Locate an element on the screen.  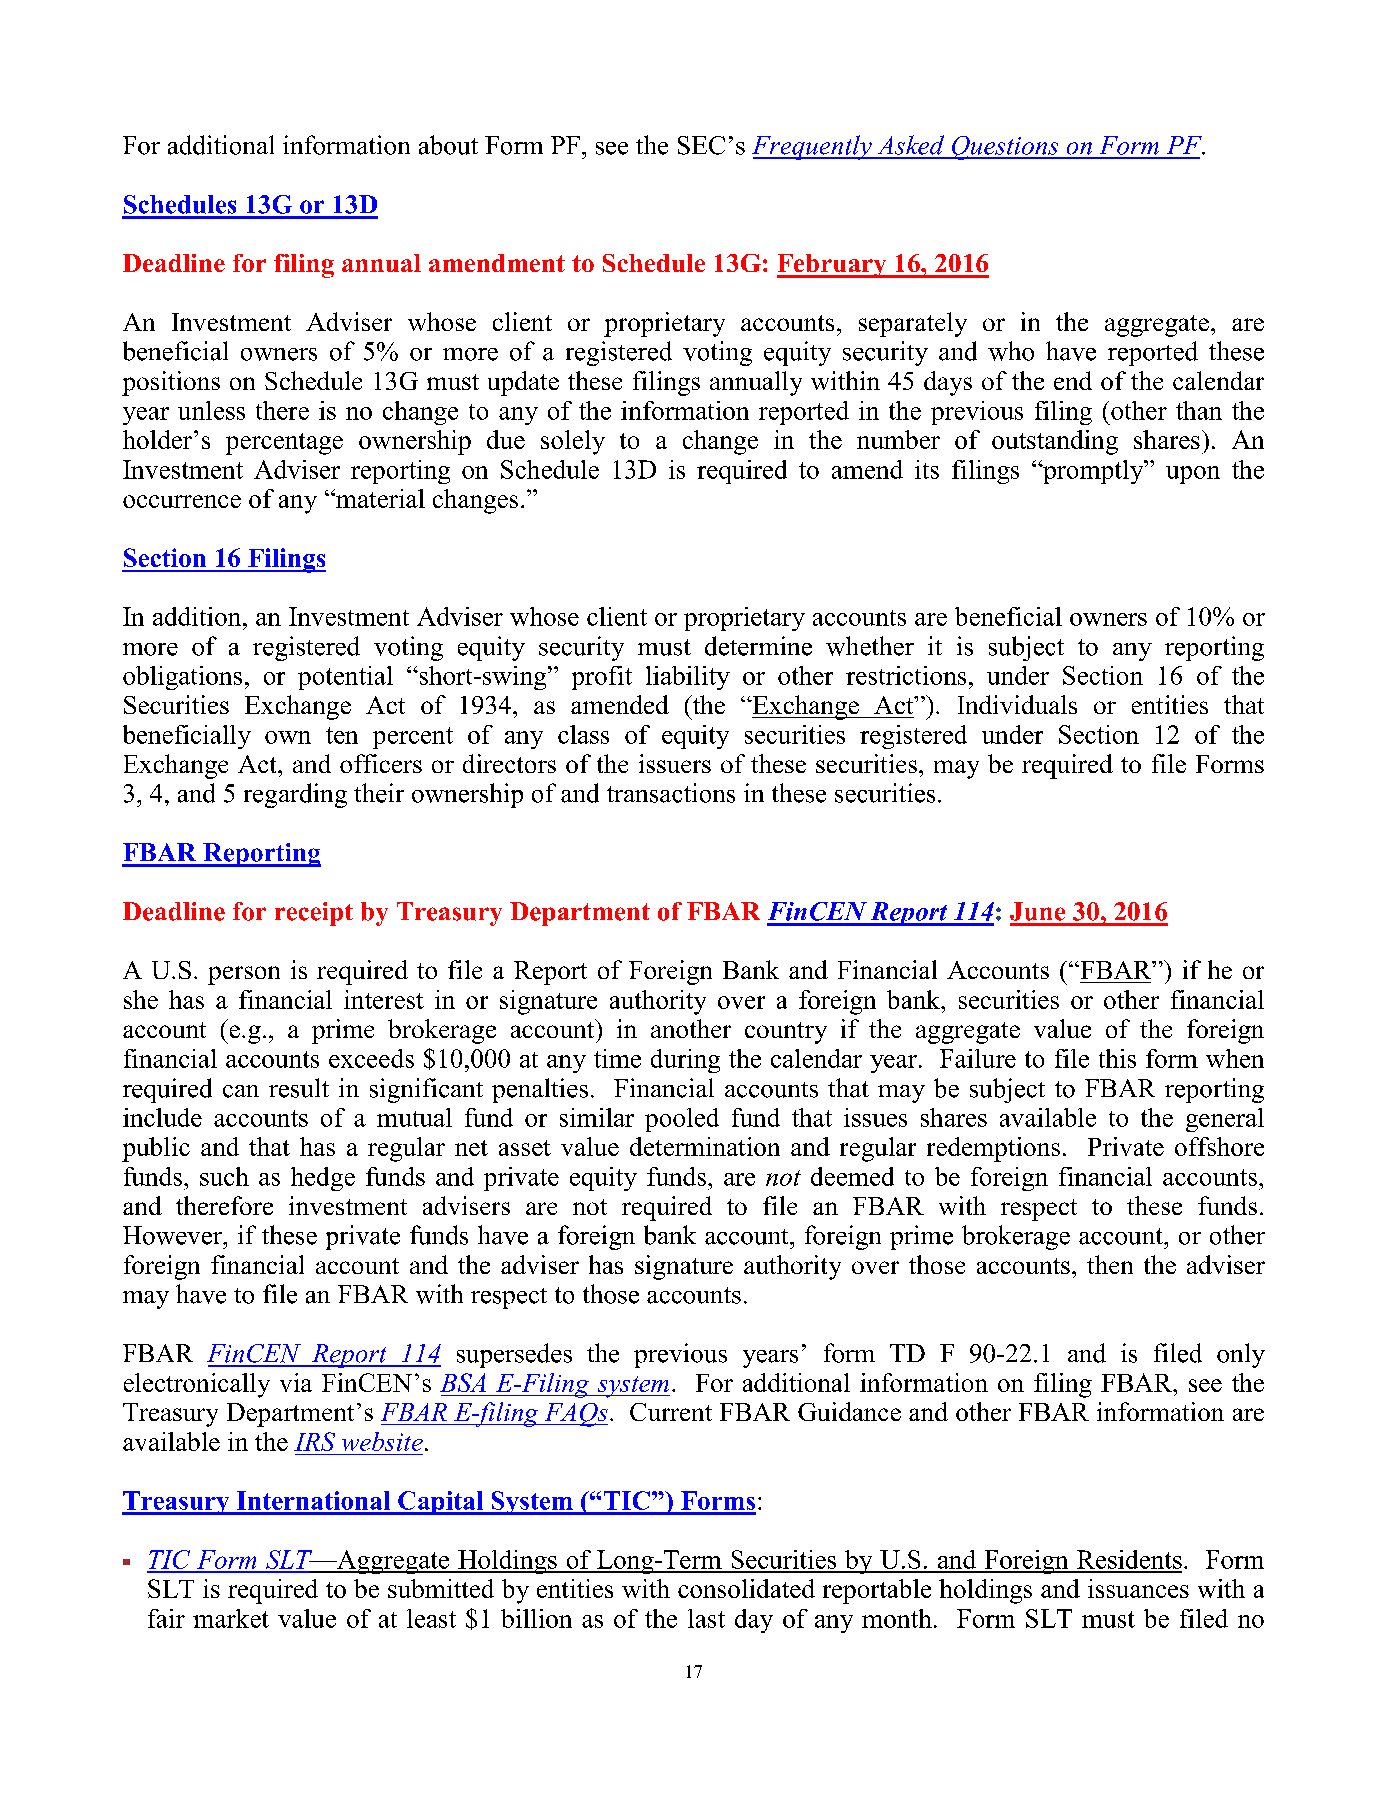
liability is located at coordinates (688, 678).
